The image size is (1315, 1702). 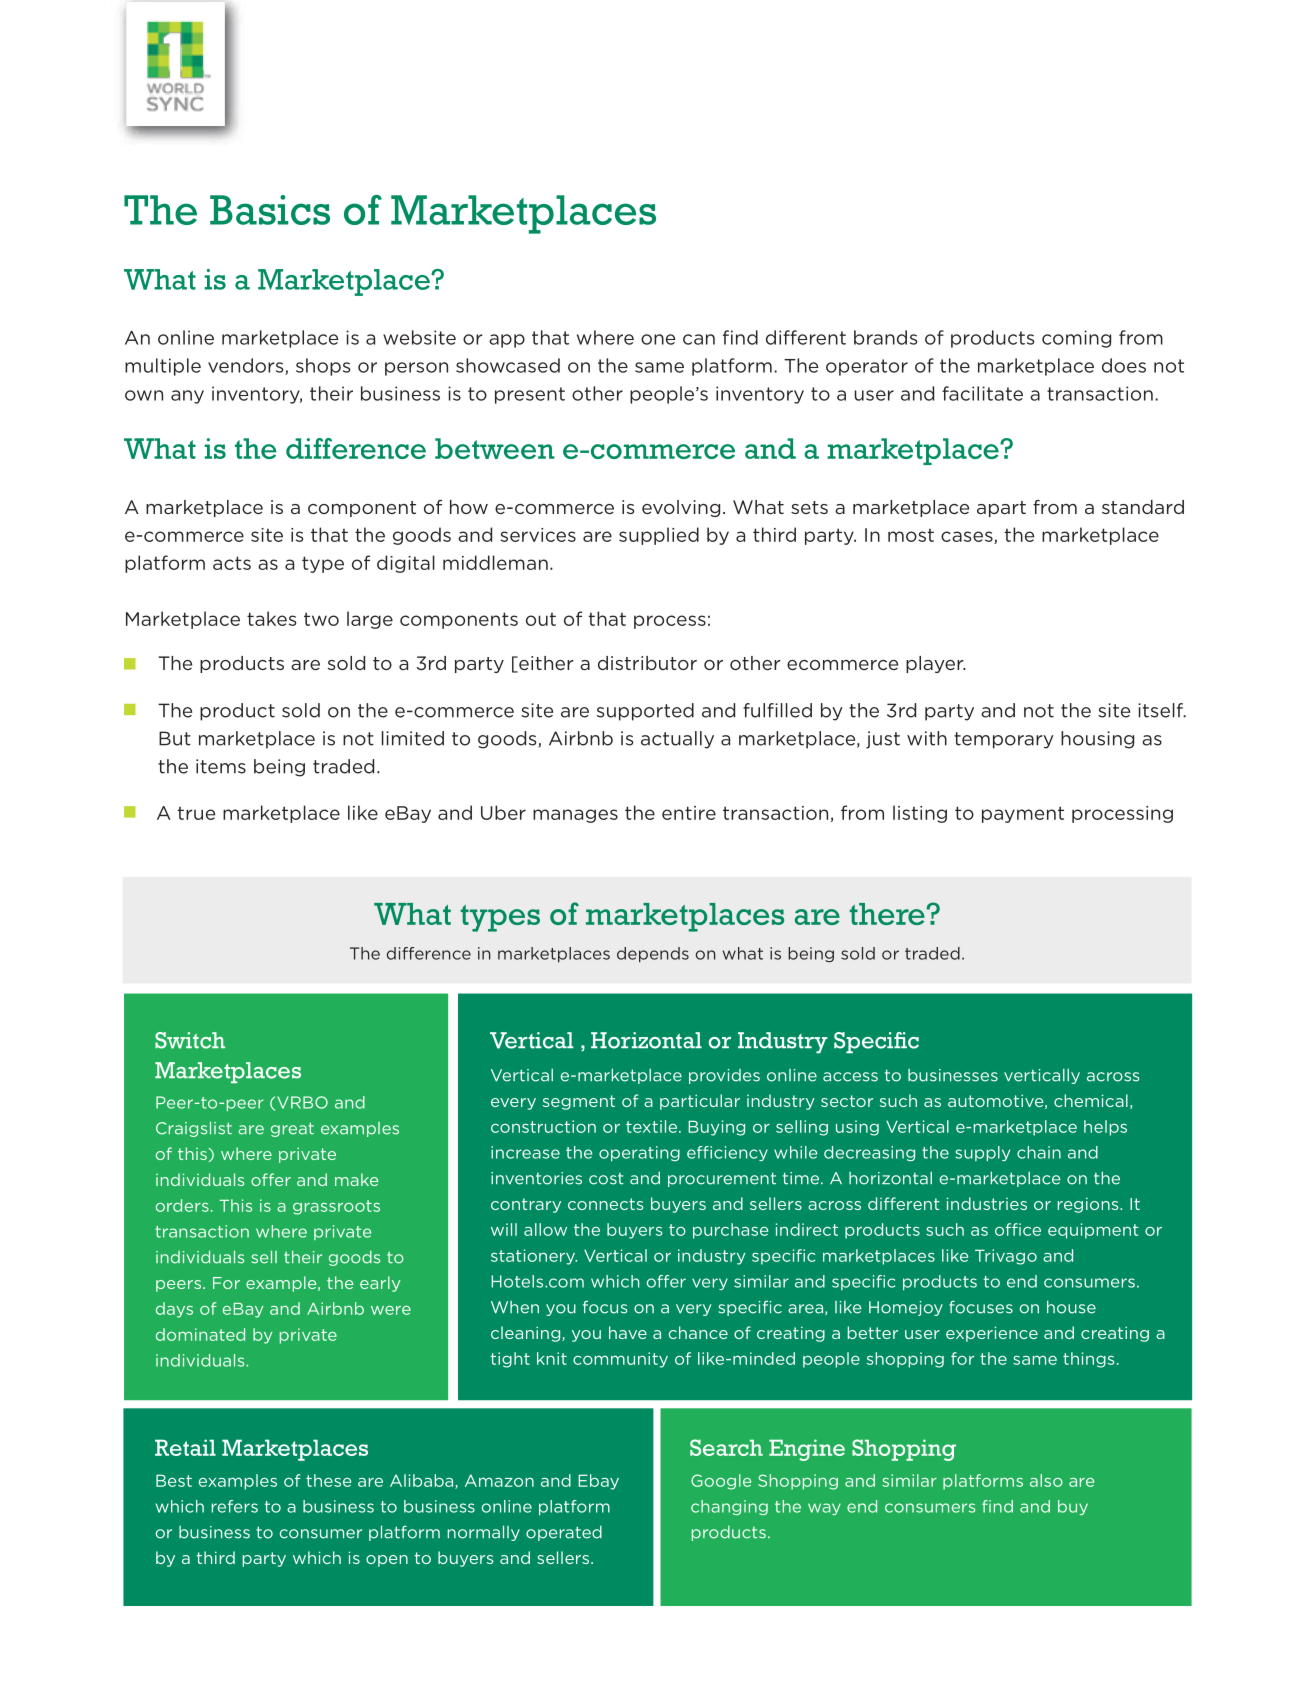 I want to click on coming, so click(x=1076, y=339).
